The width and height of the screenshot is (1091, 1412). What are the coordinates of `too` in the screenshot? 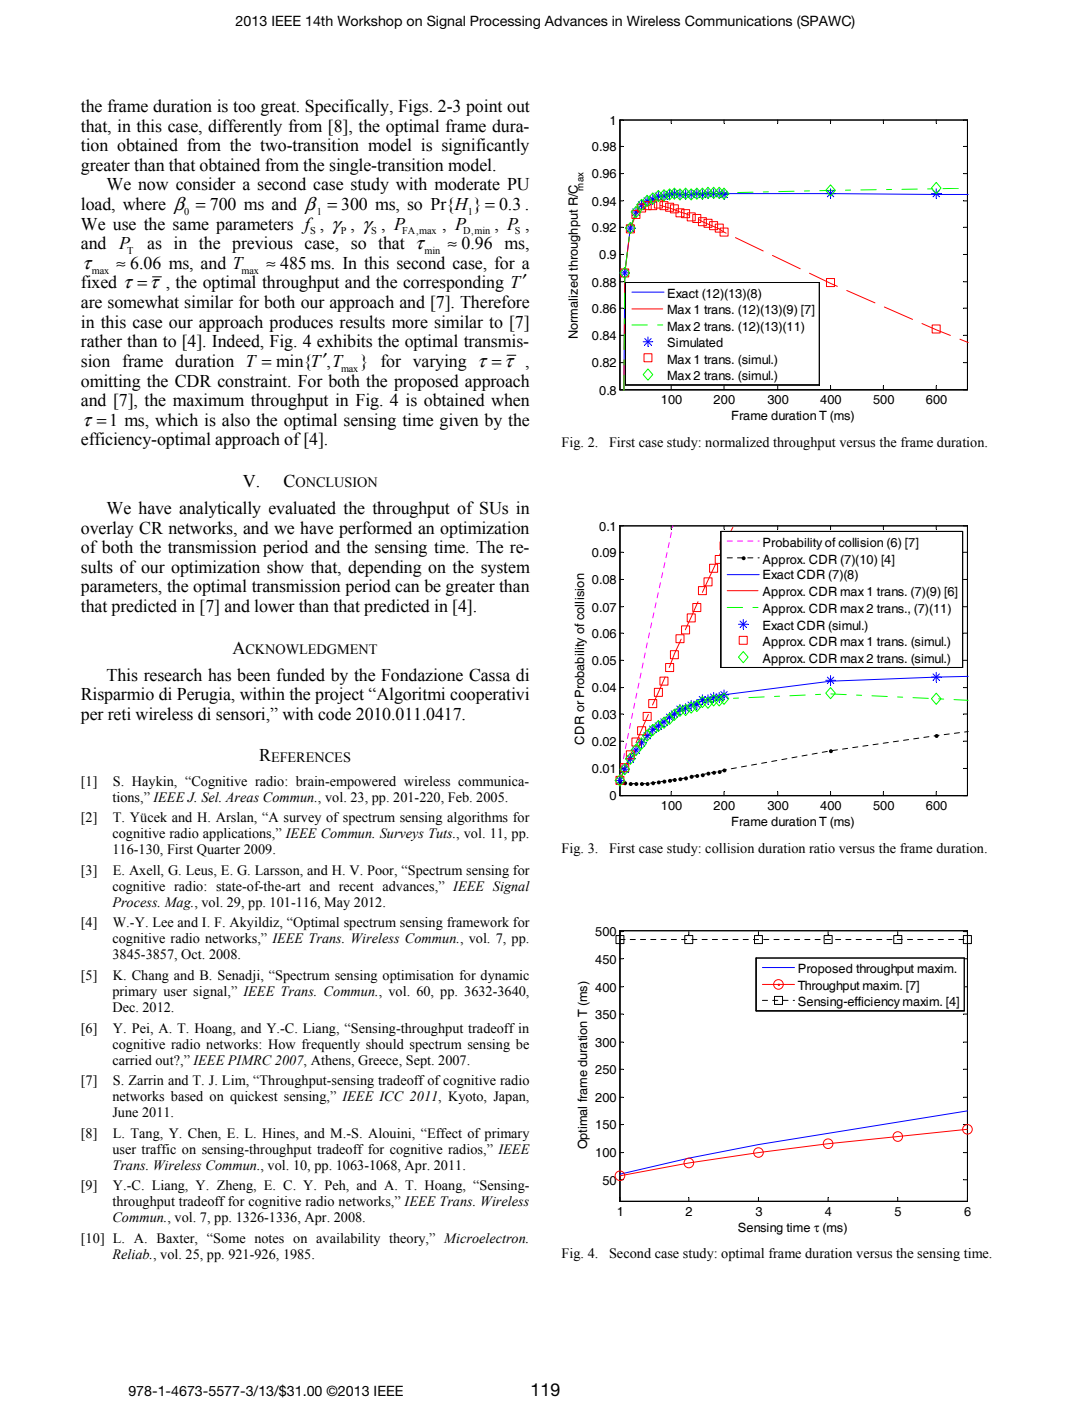 It's located at (244, 107).
